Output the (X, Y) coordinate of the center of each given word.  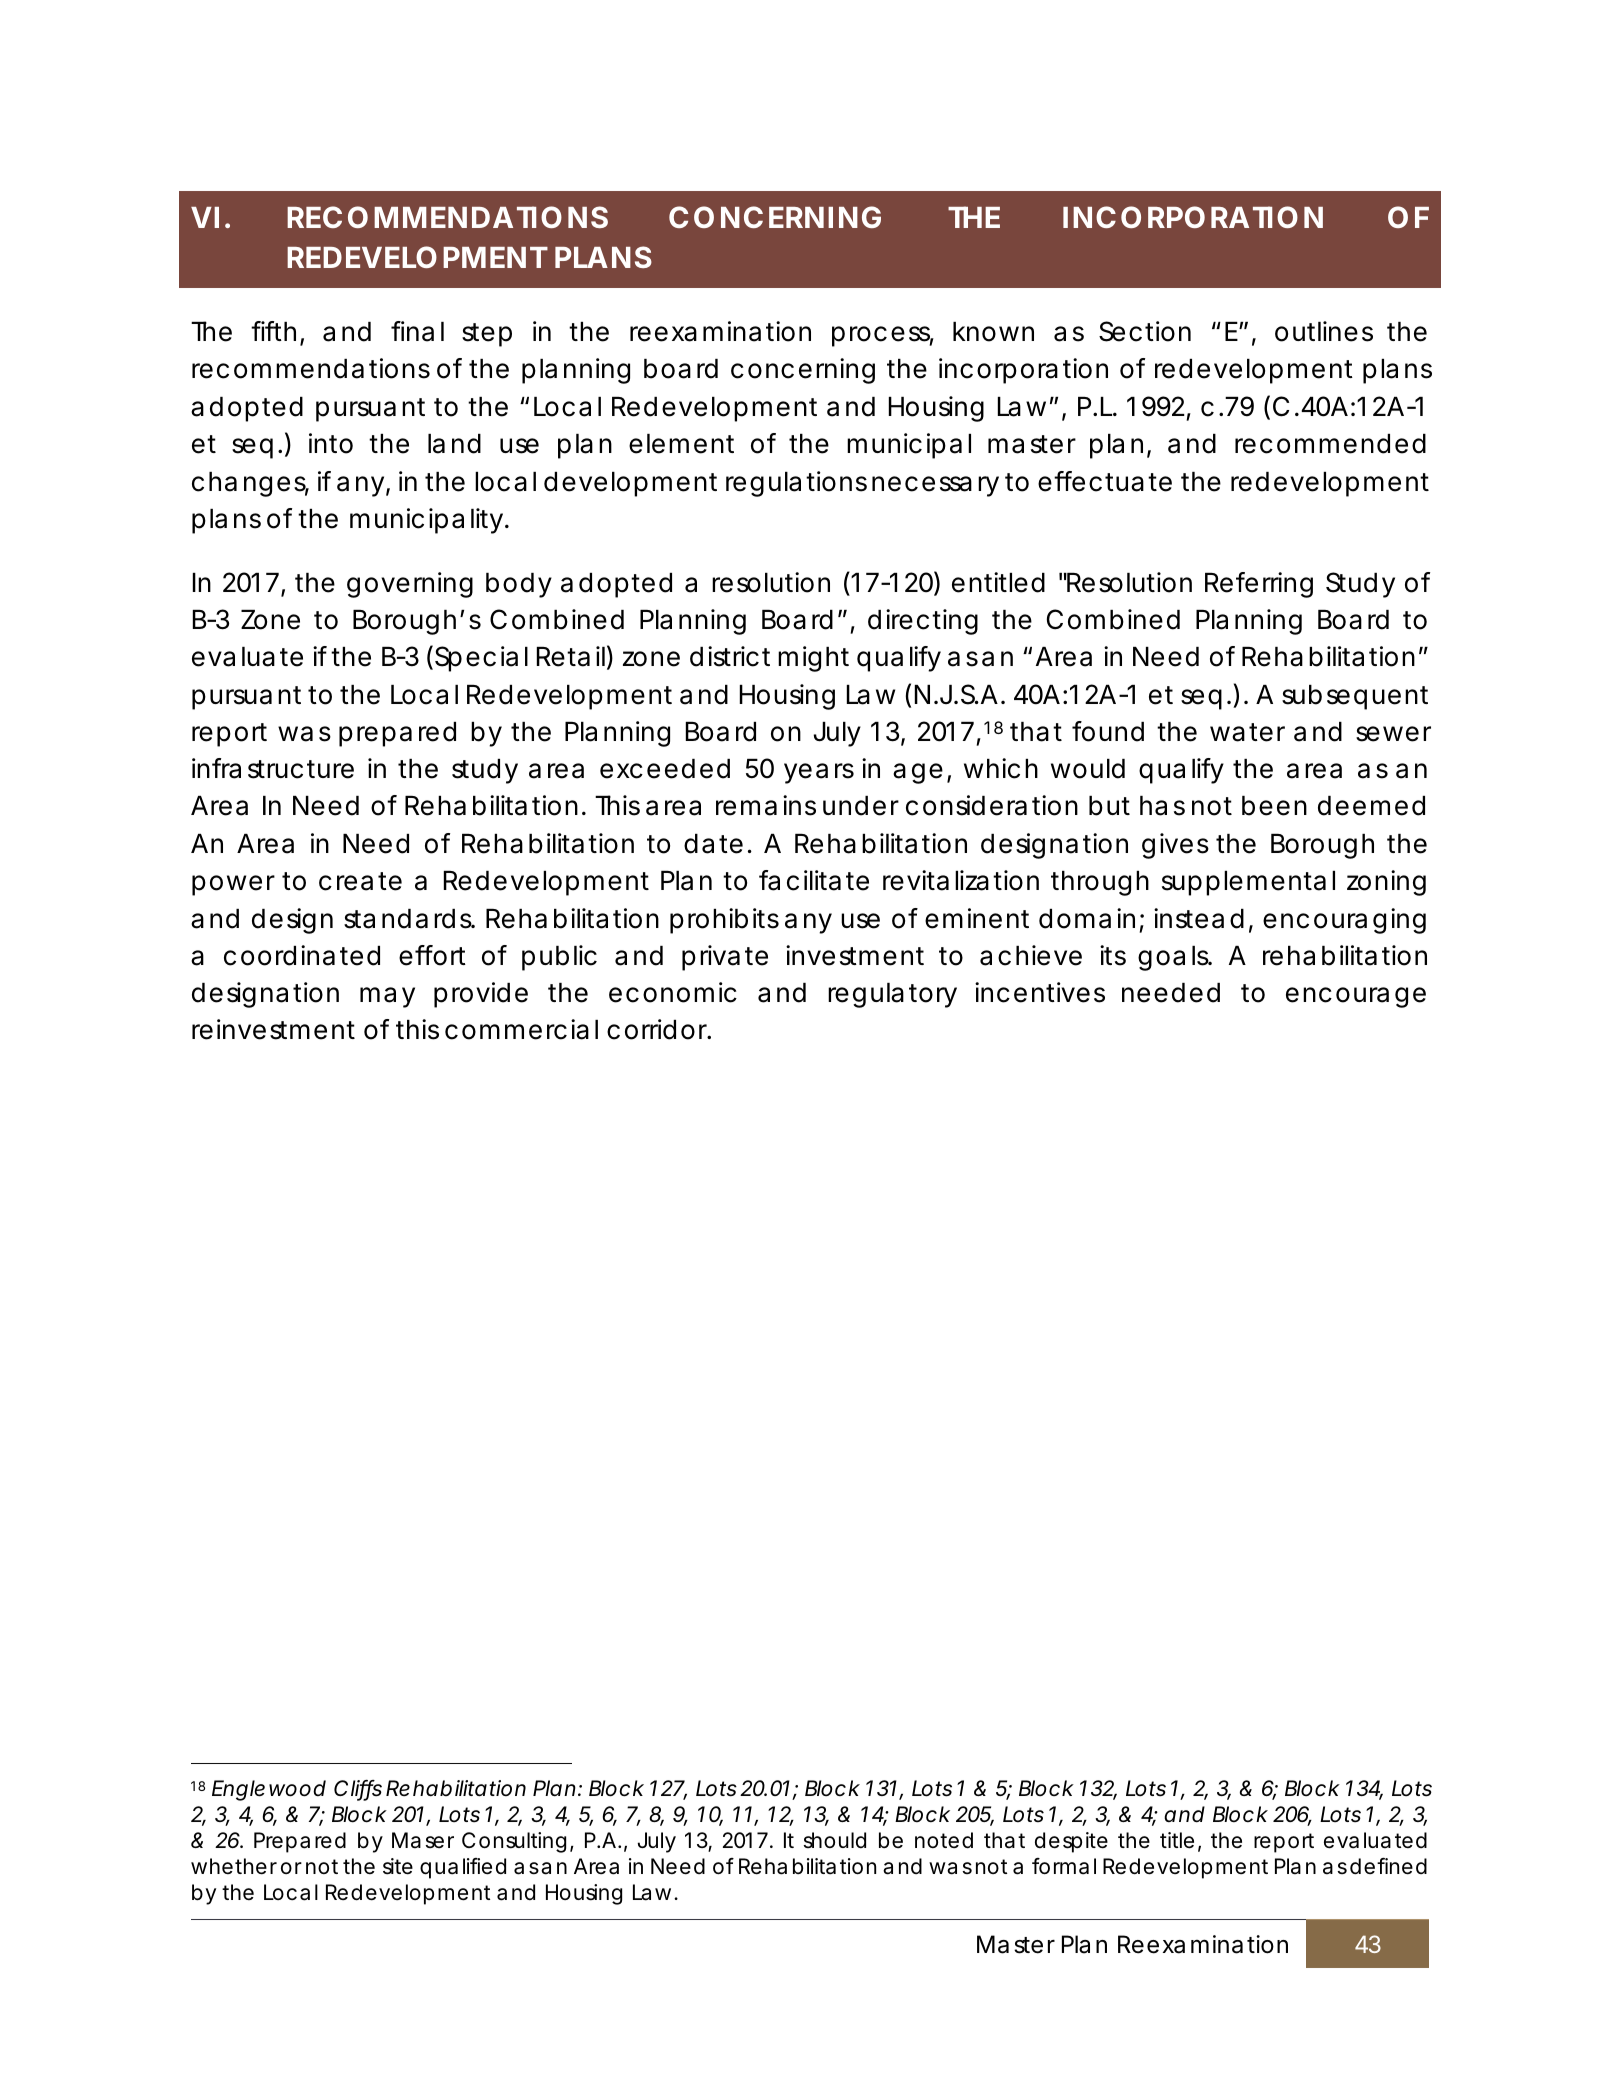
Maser (423, 1840)
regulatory (892, 995)
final (417, 331)
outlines (1324, 331)
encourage (1356, 997)
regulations (796, 484)
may (387, 997)
